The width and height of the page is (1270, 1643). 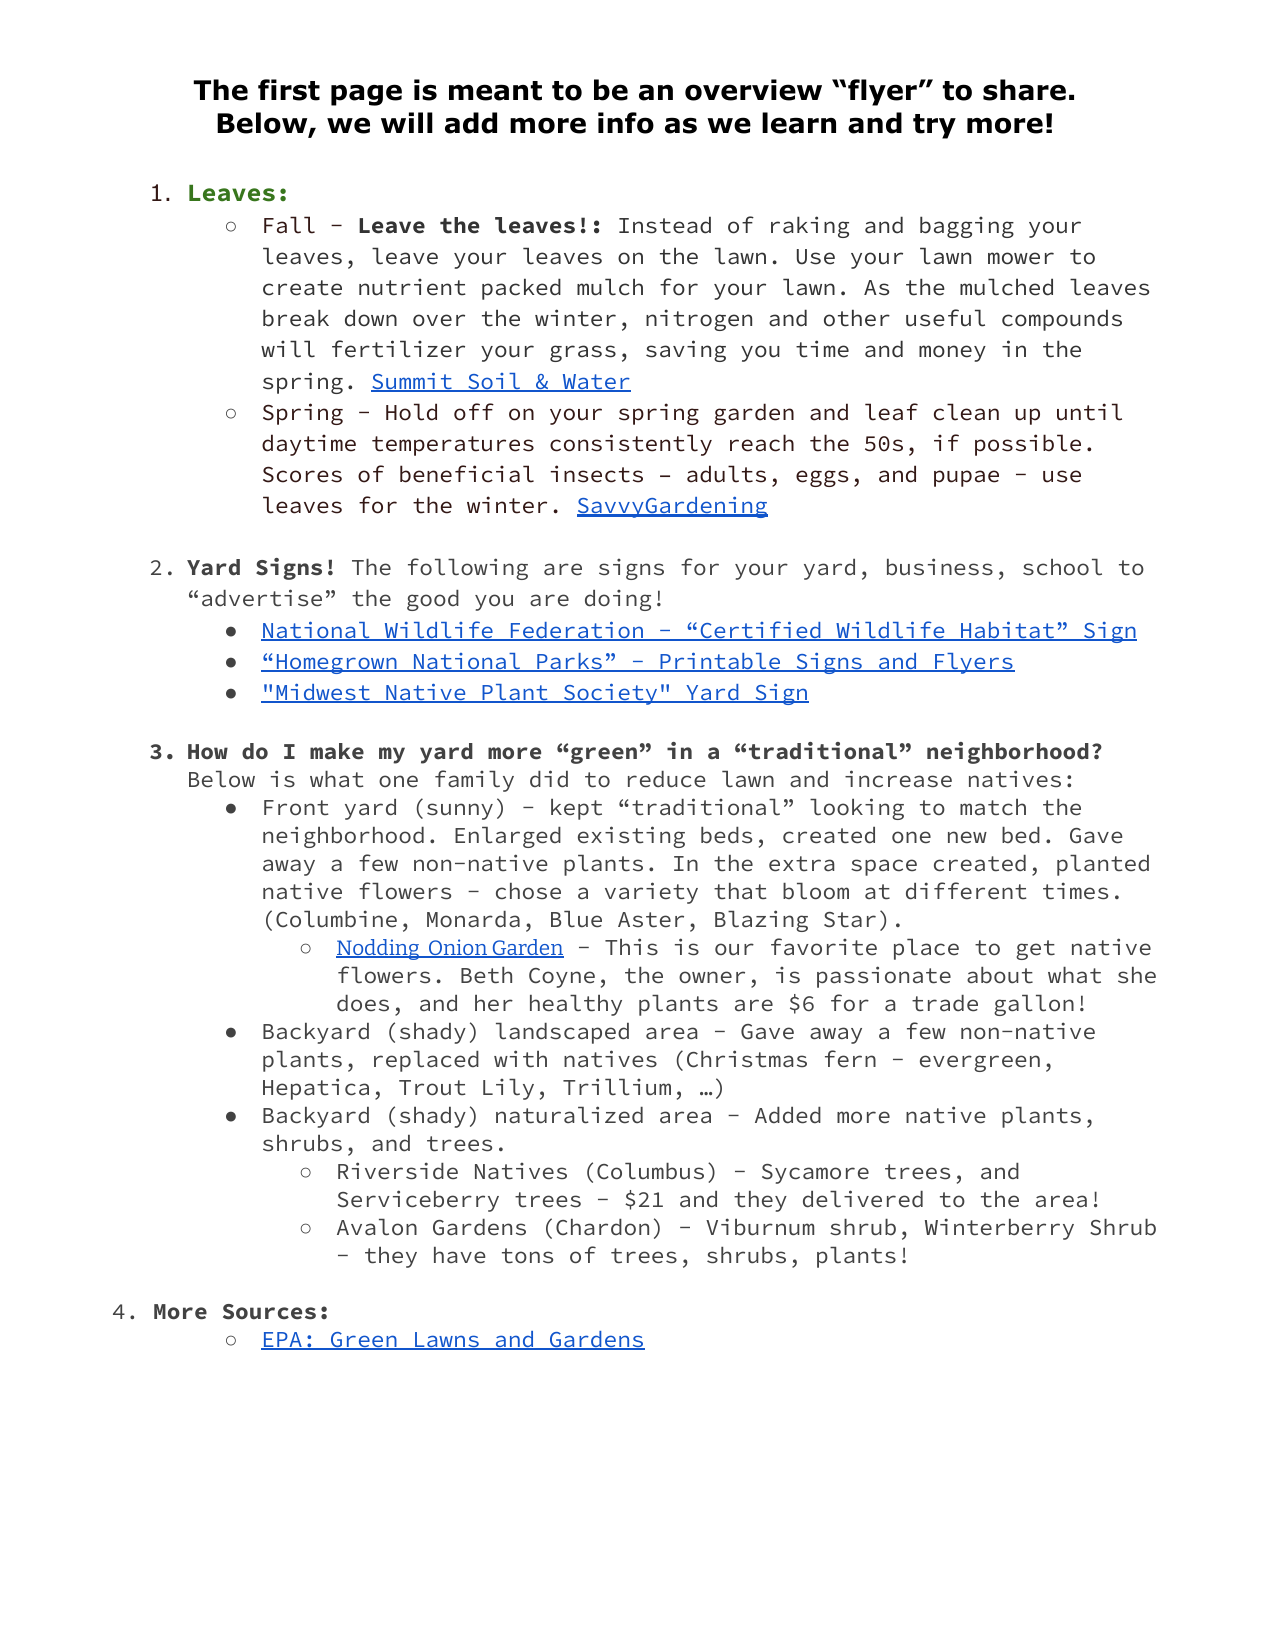 I want to click on possible, so click(x=1028, y=445).
